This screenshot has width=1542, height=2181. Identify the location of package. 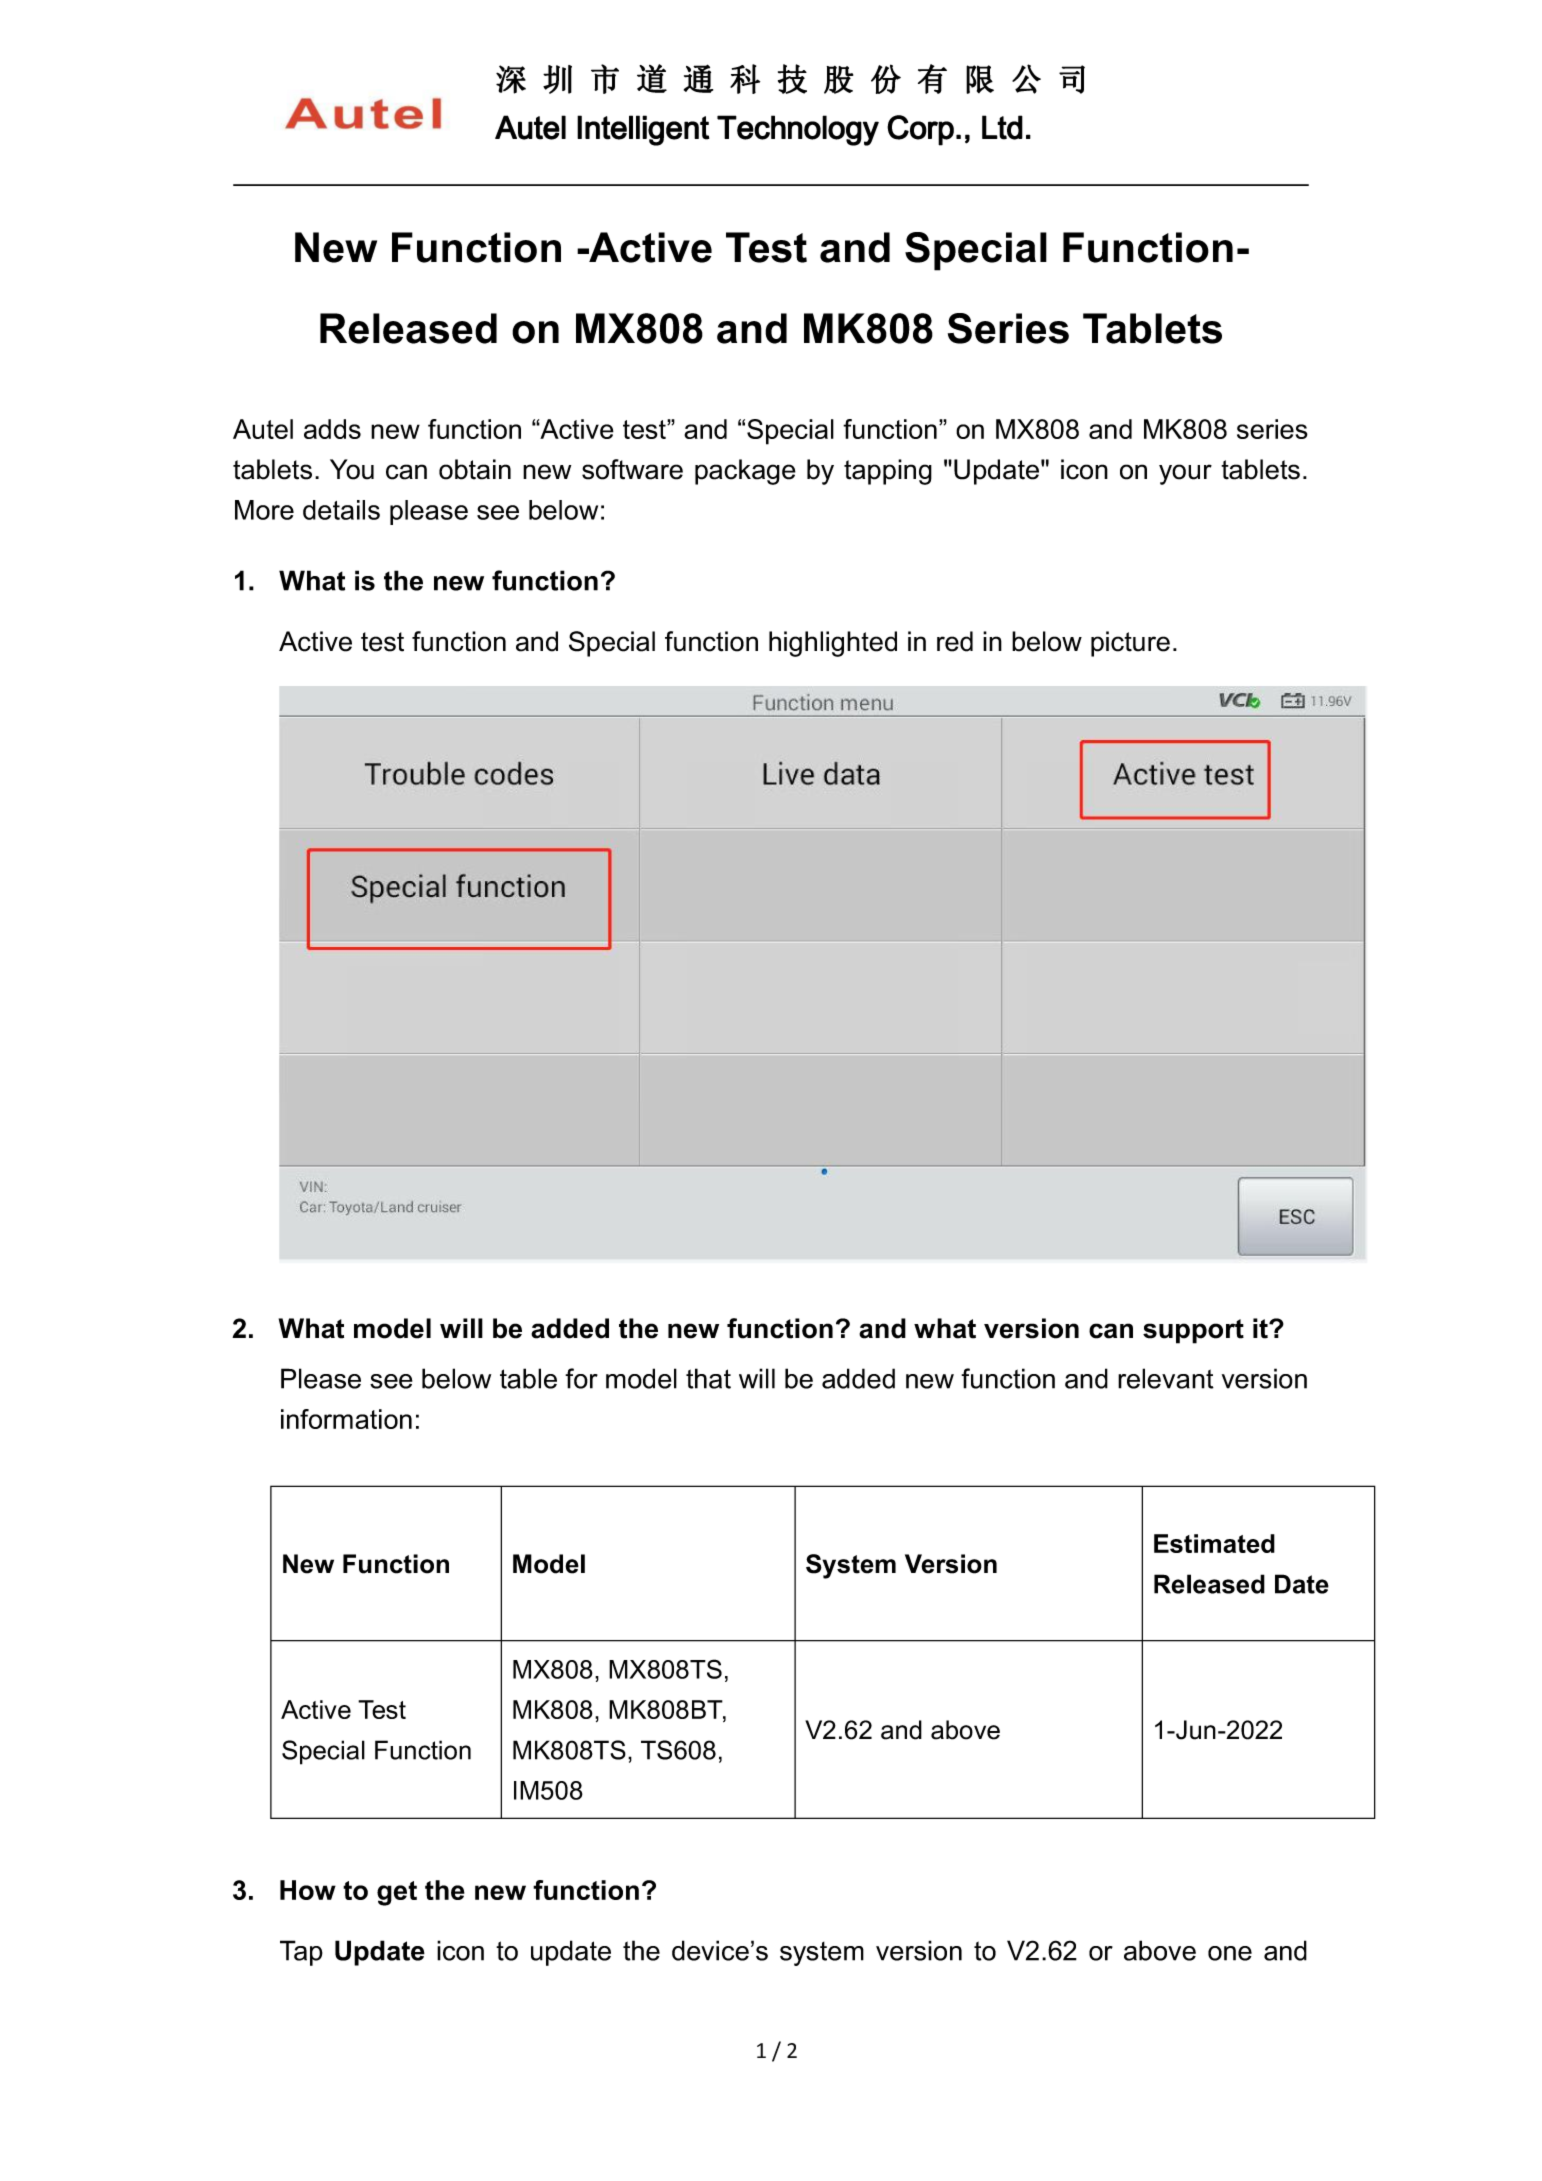
(745, 472).
